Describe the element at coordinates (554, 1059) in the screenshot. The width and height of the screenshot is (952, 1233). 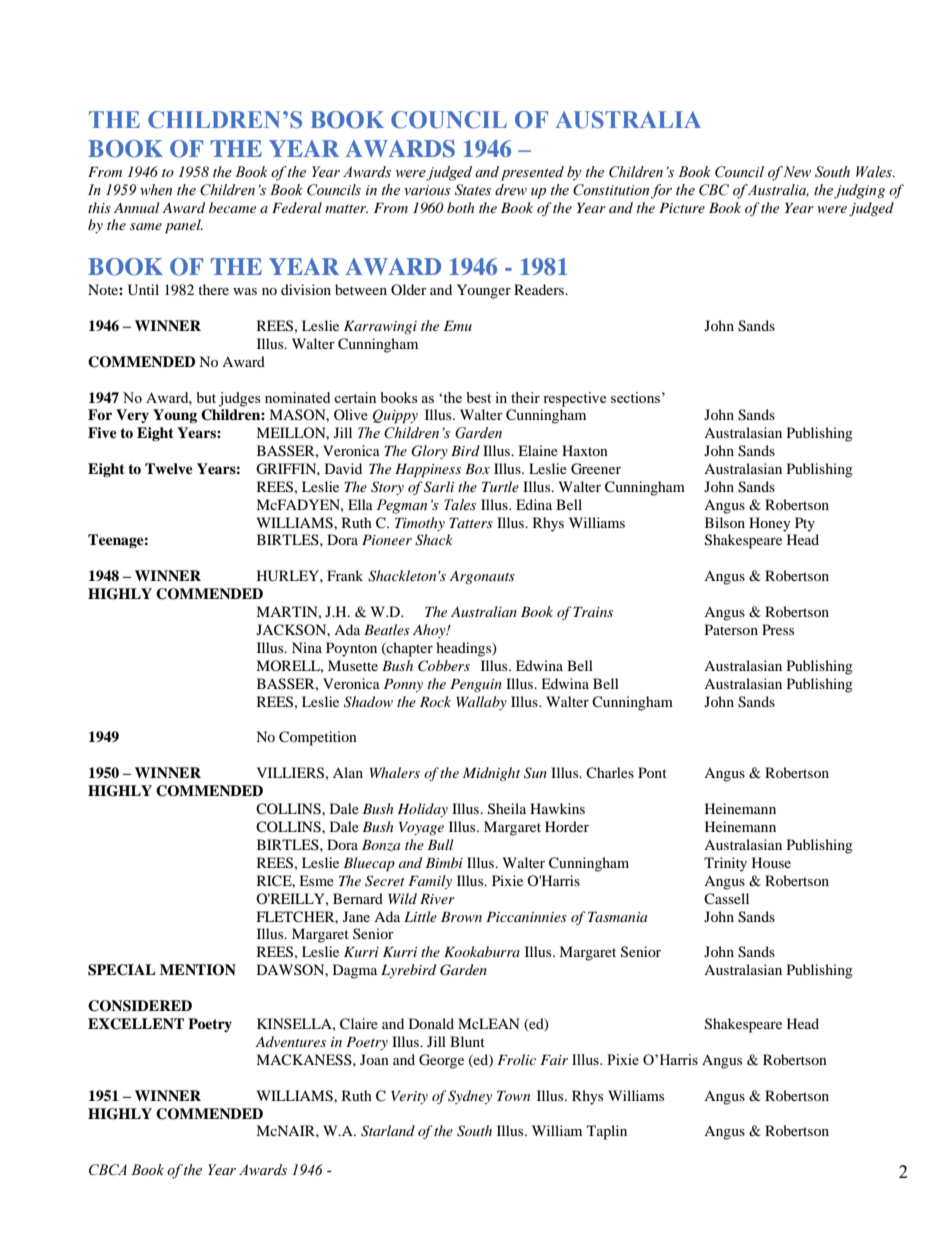
I see `Fair` at that location.
